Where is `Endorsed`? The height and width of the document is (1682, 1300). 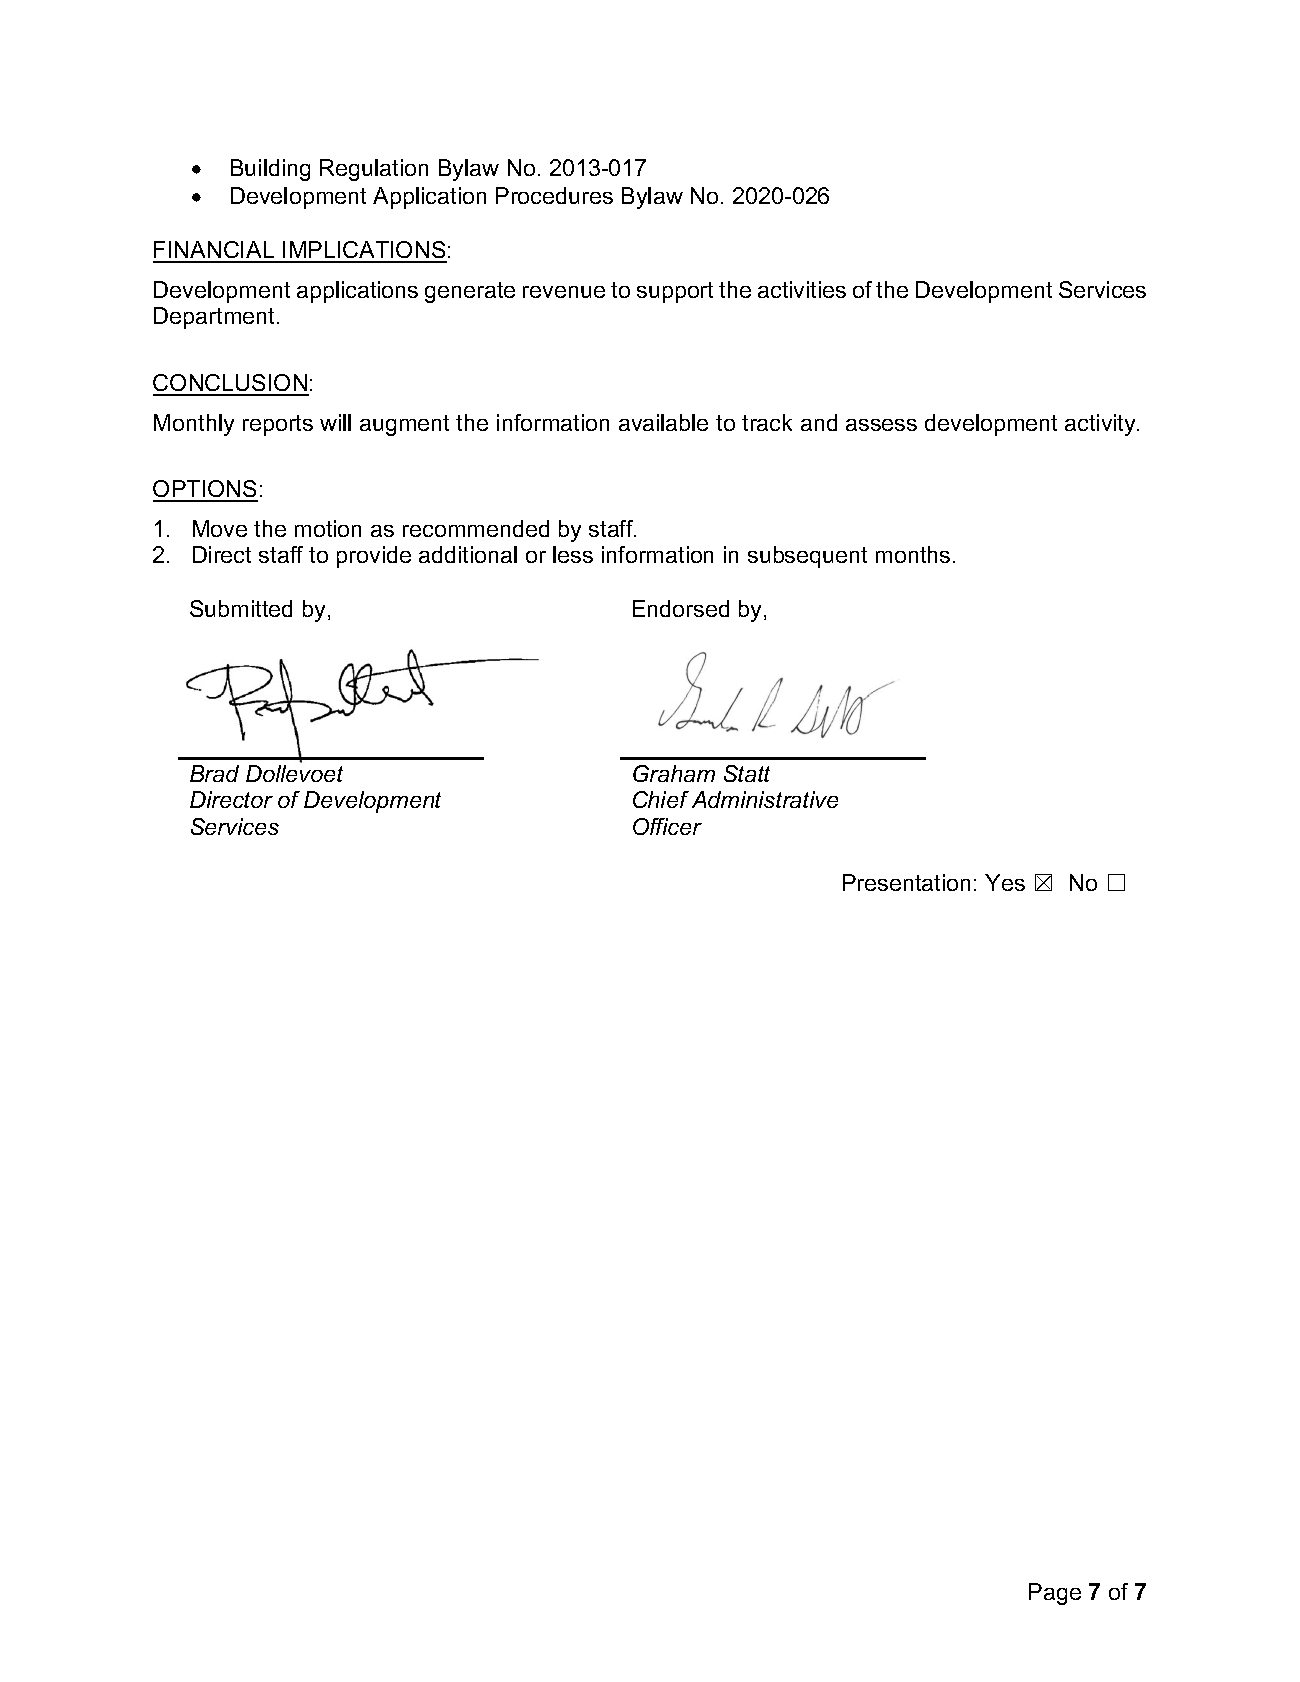
Endorsed is located at coordinates (681, 608).
